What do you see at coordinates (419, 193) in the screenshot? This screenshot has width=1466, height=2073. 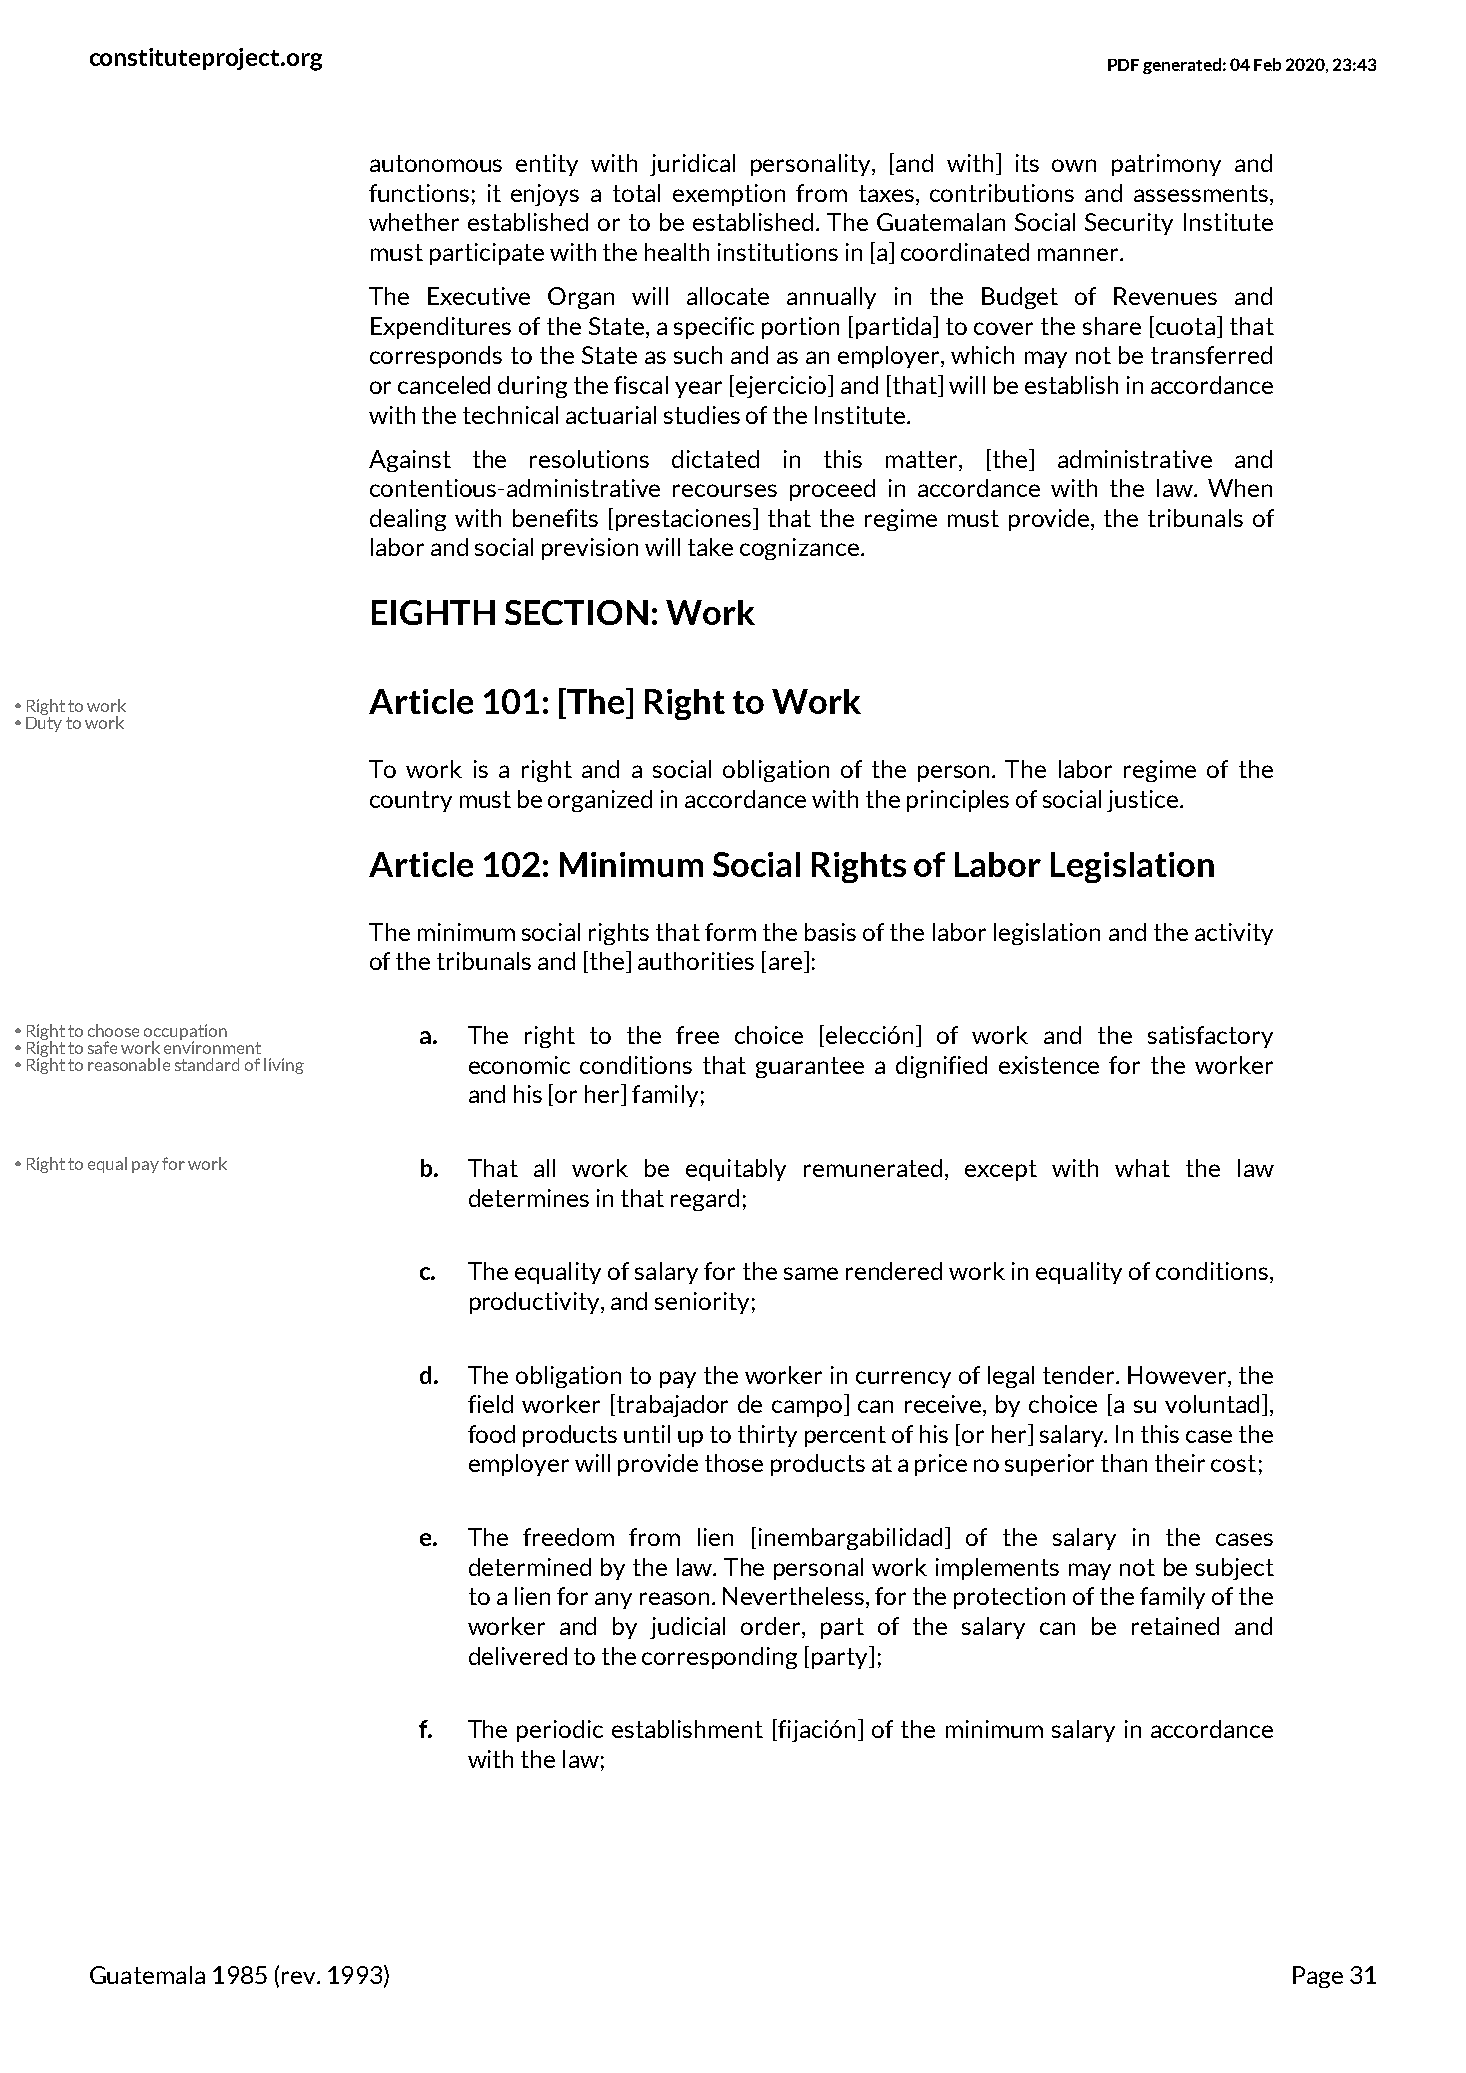 I see `functions` at bounding box center [419, 193].
